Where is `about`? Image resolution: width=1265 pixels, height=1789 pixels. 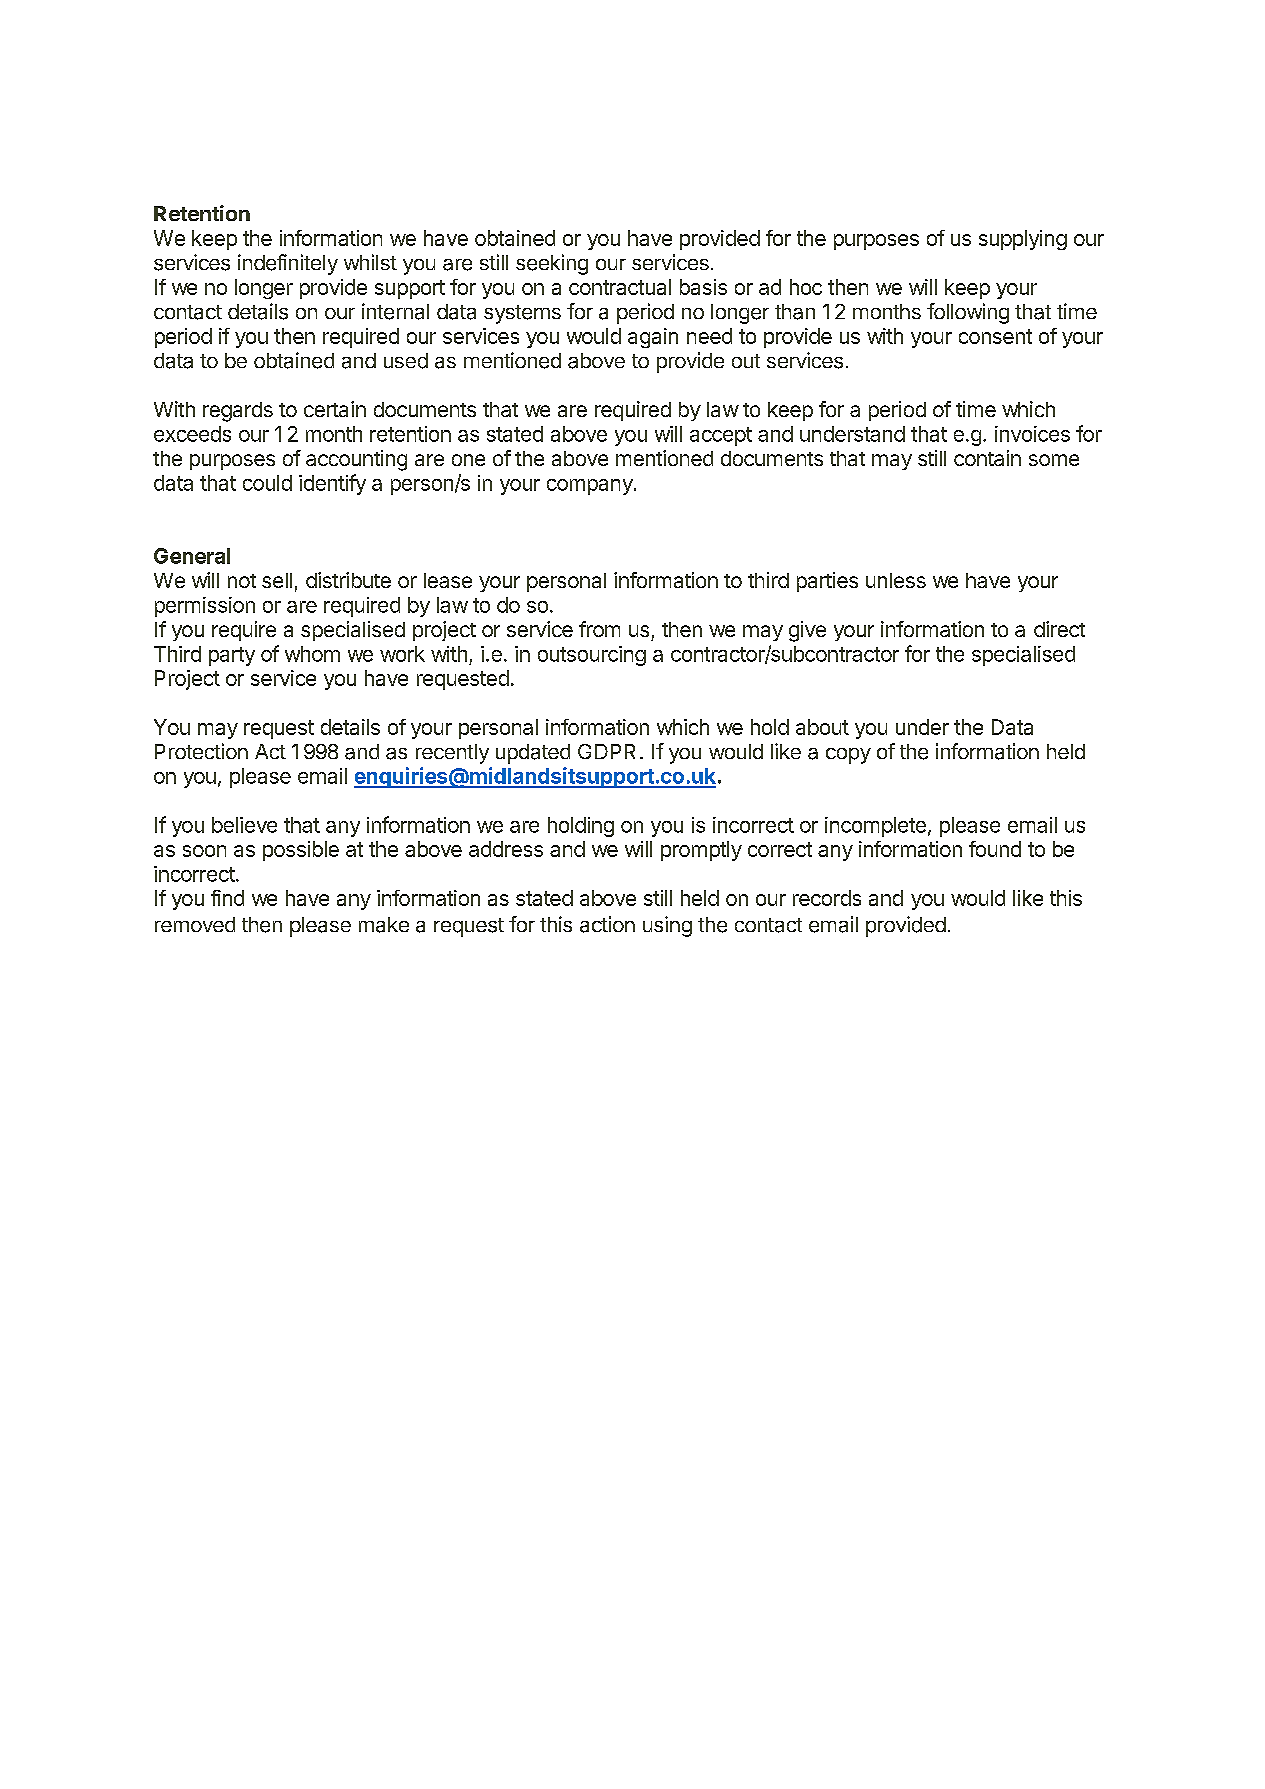
about is located at coordinates (822, 727).
